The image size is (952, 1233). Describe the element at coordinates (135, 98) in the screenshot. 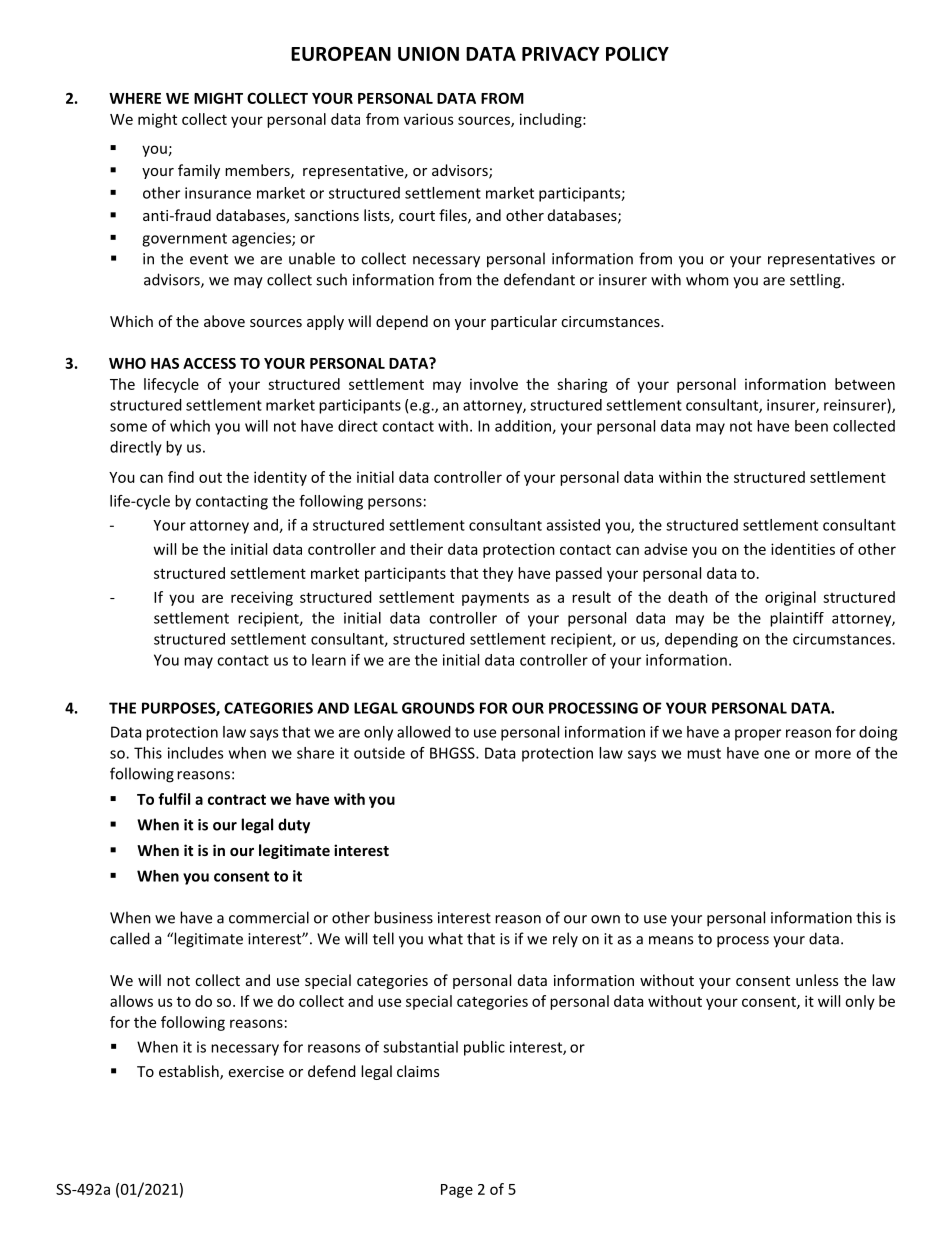

I see `WHERE` at that location.
